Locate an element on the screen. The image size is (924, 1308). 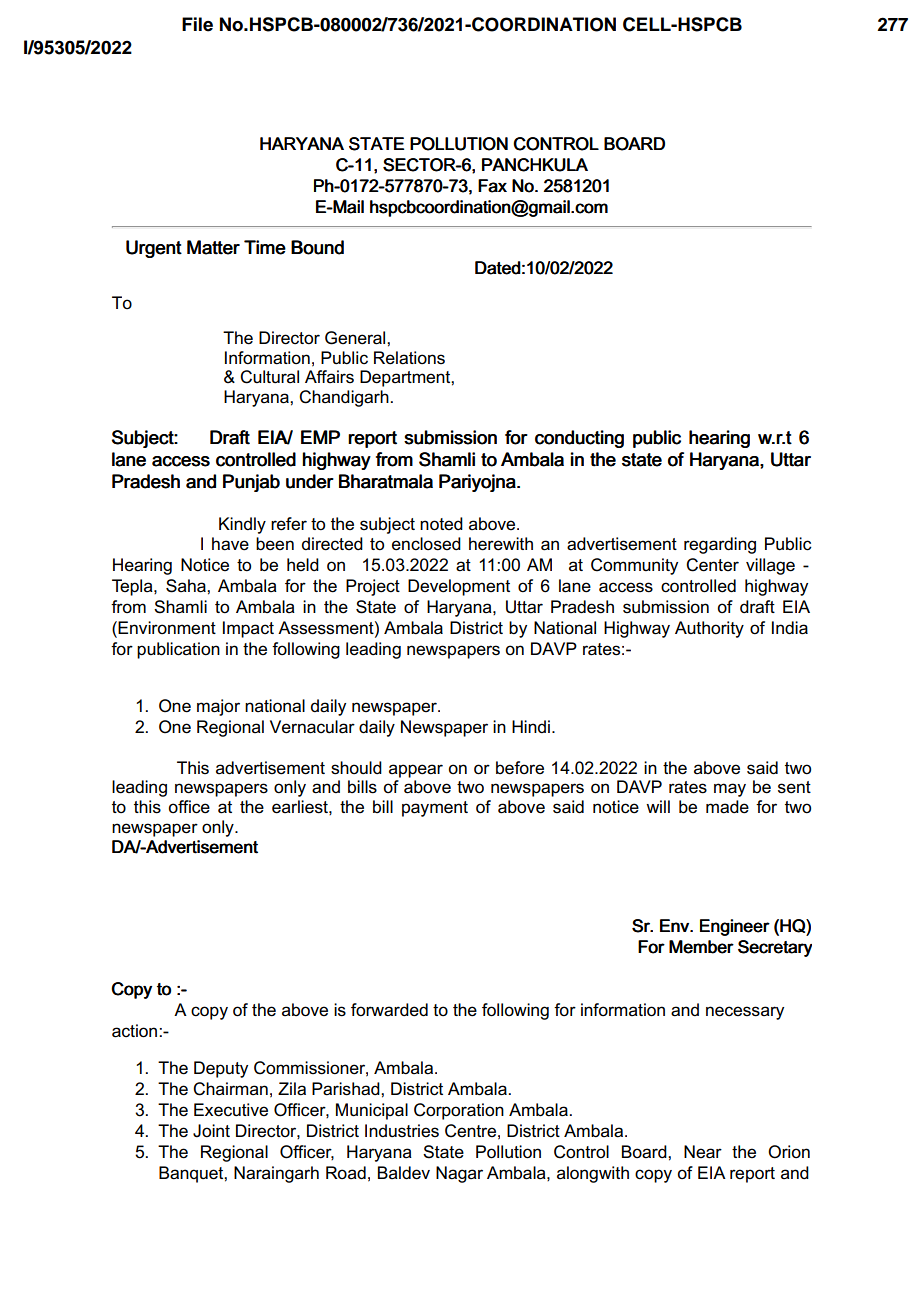
Fax is located at coordinates (492, 186).
